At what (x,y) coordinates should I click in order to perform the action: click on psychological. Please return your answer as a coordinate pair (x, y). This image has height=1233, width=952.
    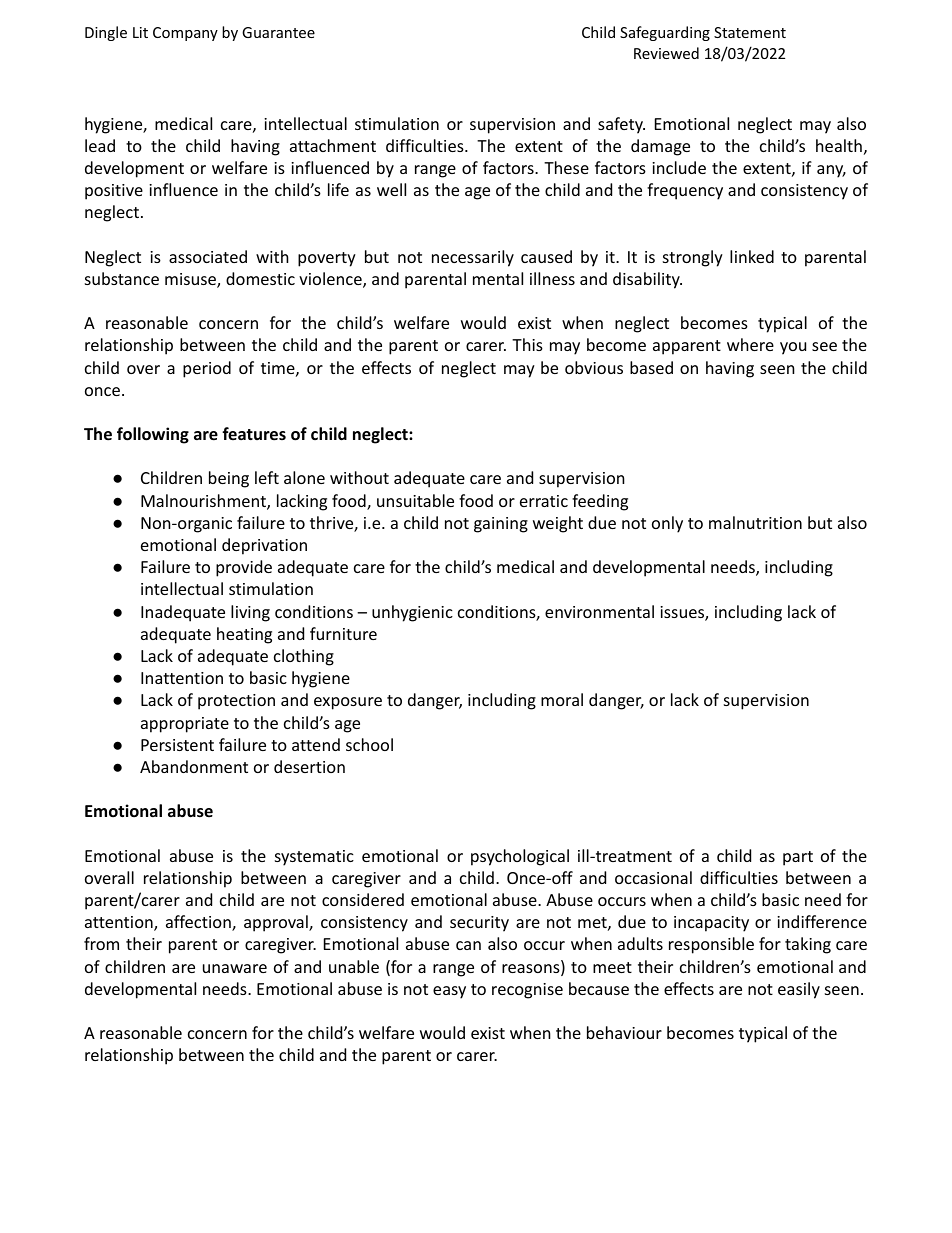
    Looking at the image, I should click on (520, 857).
